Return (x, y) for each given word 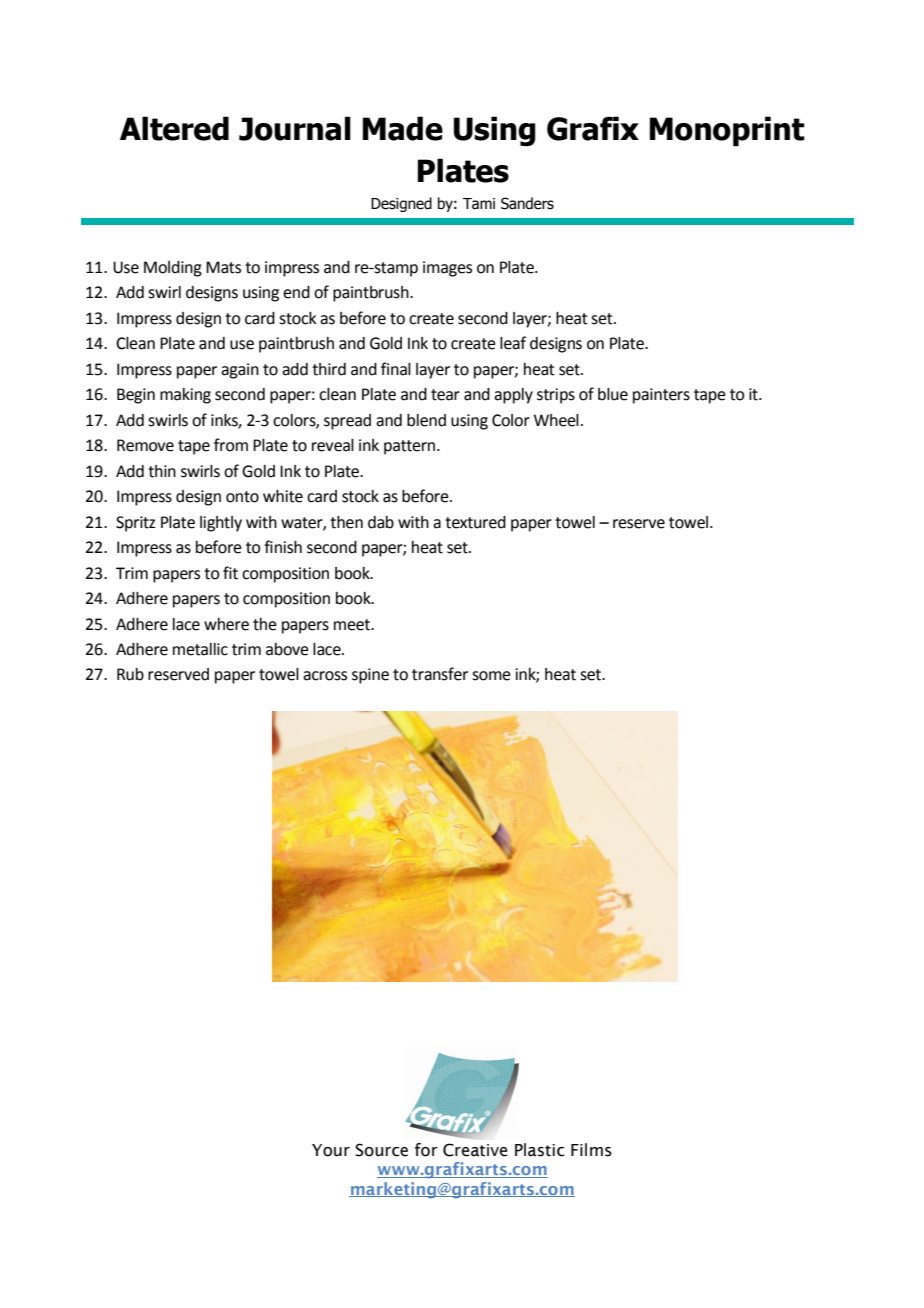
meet (353, 625)
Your (331, 1150)
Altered (174, 128)
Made (403, 128)
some (491, 676)
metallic (200, 649)
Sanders (527, 203)
